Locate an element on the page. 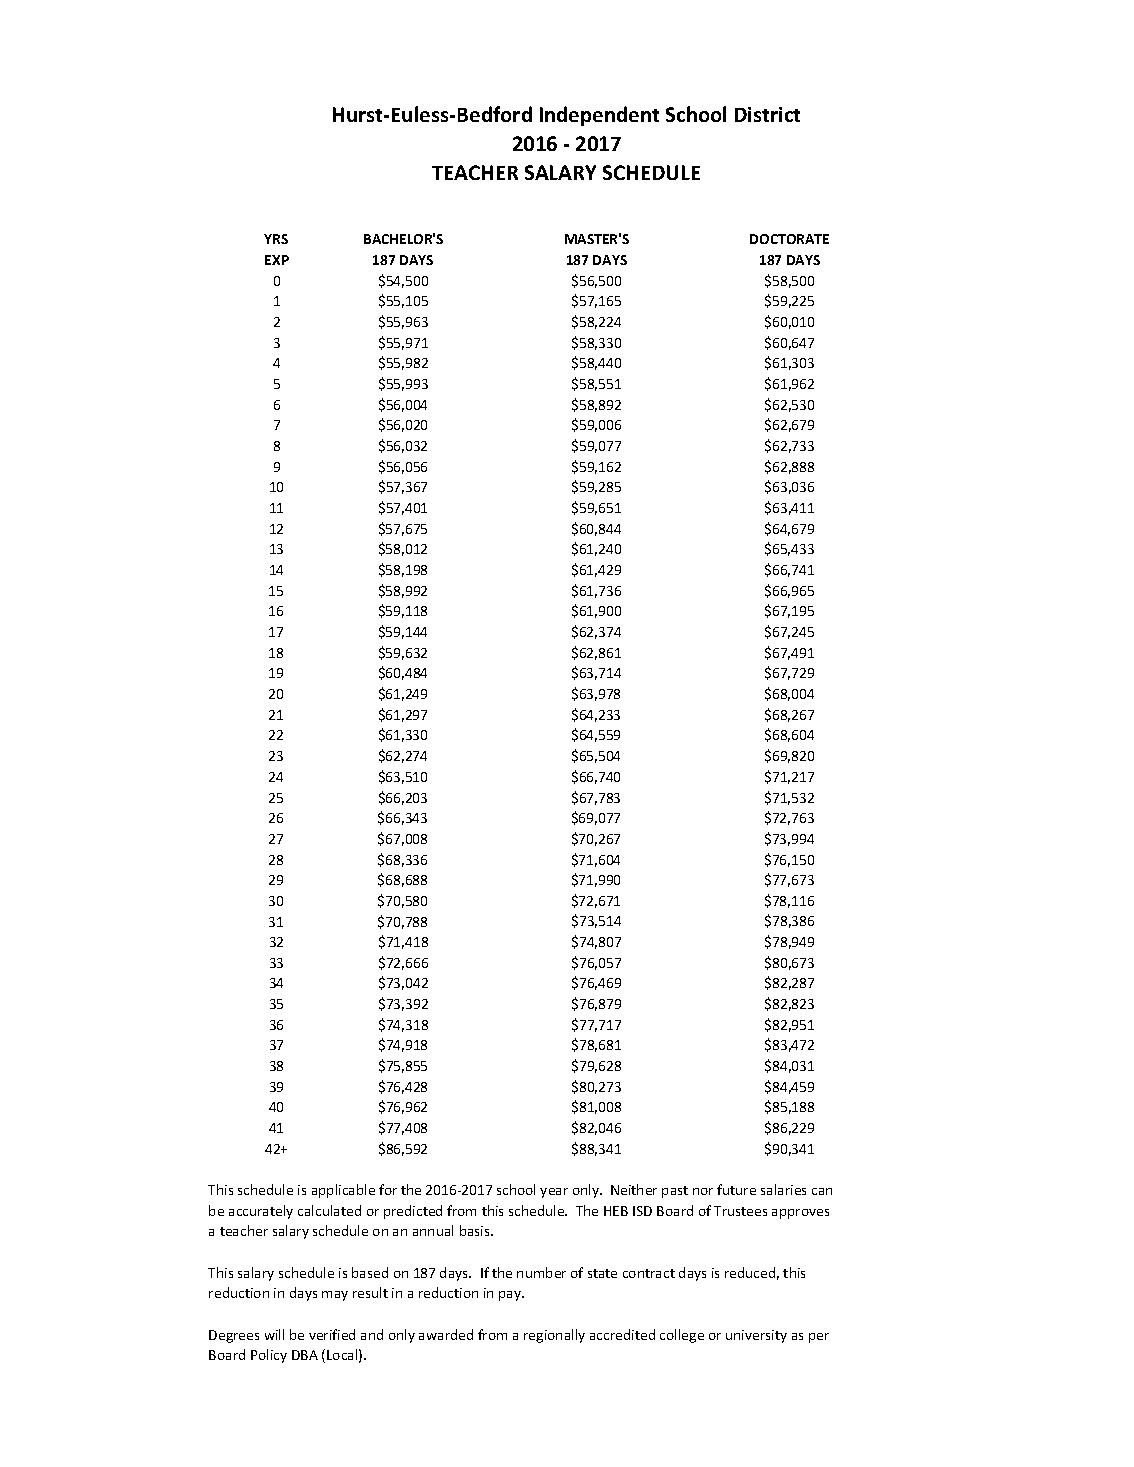 This page has height=1467, width=1134. YRS is located at coordinates (276, 239).
